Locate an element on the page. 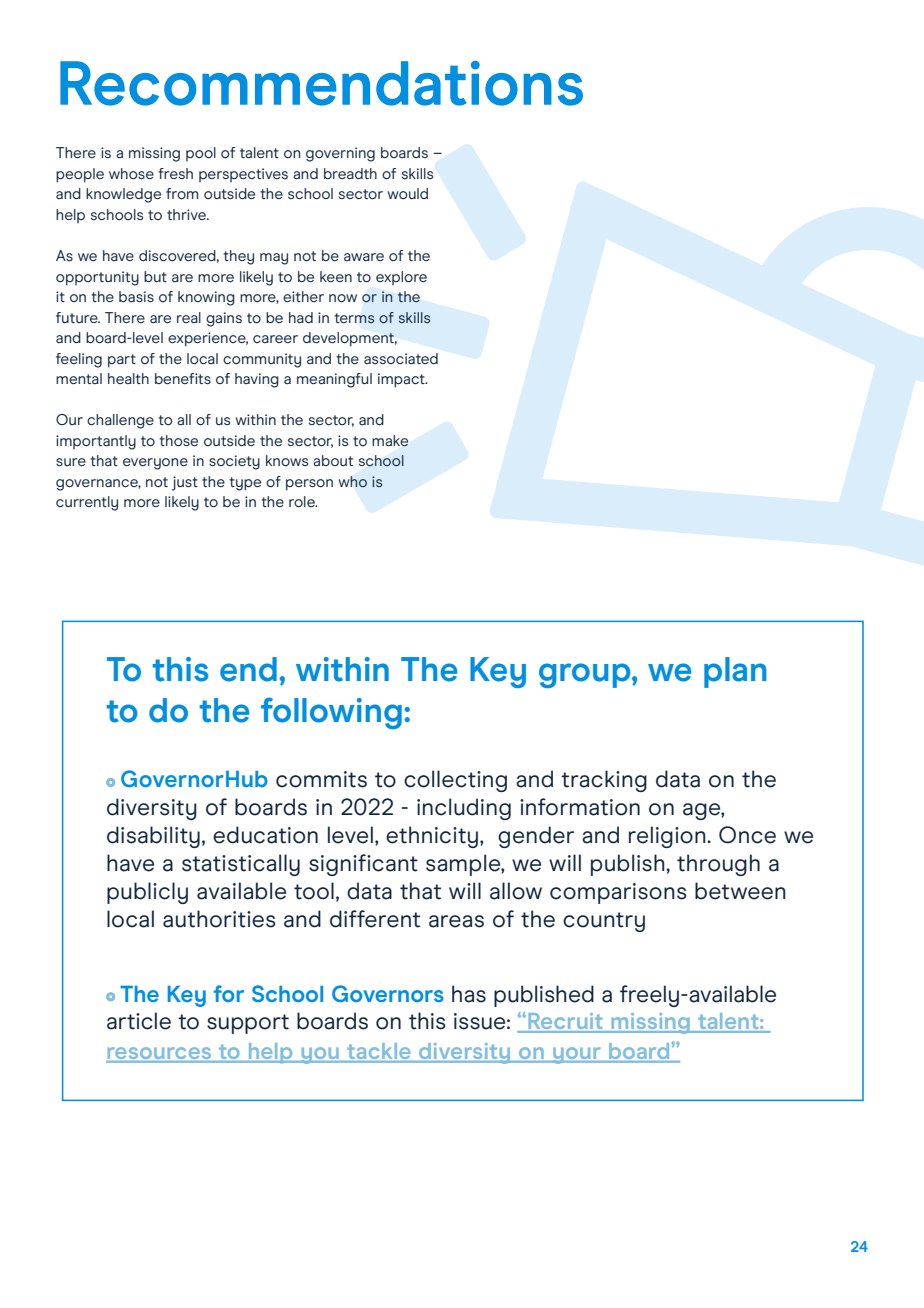  plan is located at coordinates (735, 672).
